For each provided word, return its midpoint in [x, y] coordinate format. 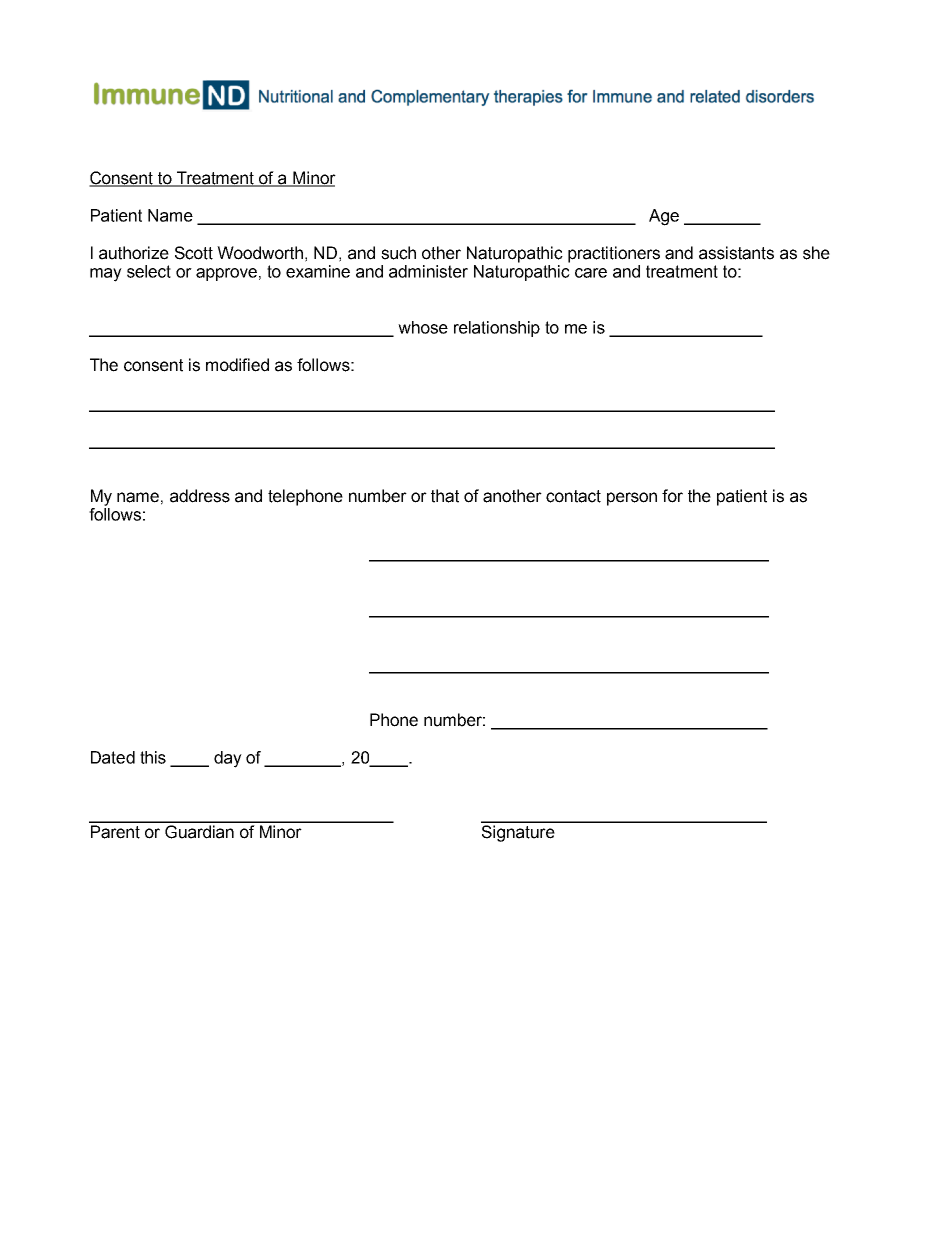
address [200, 496]
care [591, 273]
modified [237, 365]
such [398, 253]
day [228, 759]
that [445, 496]
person [632, 499]
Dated [113, 757]
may [106, 275]
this [153, 757]
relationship [497, 329]
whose [423, 327]
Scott [194, 253]
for [672, 496]
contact [573, 496]
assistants [736, 253]
